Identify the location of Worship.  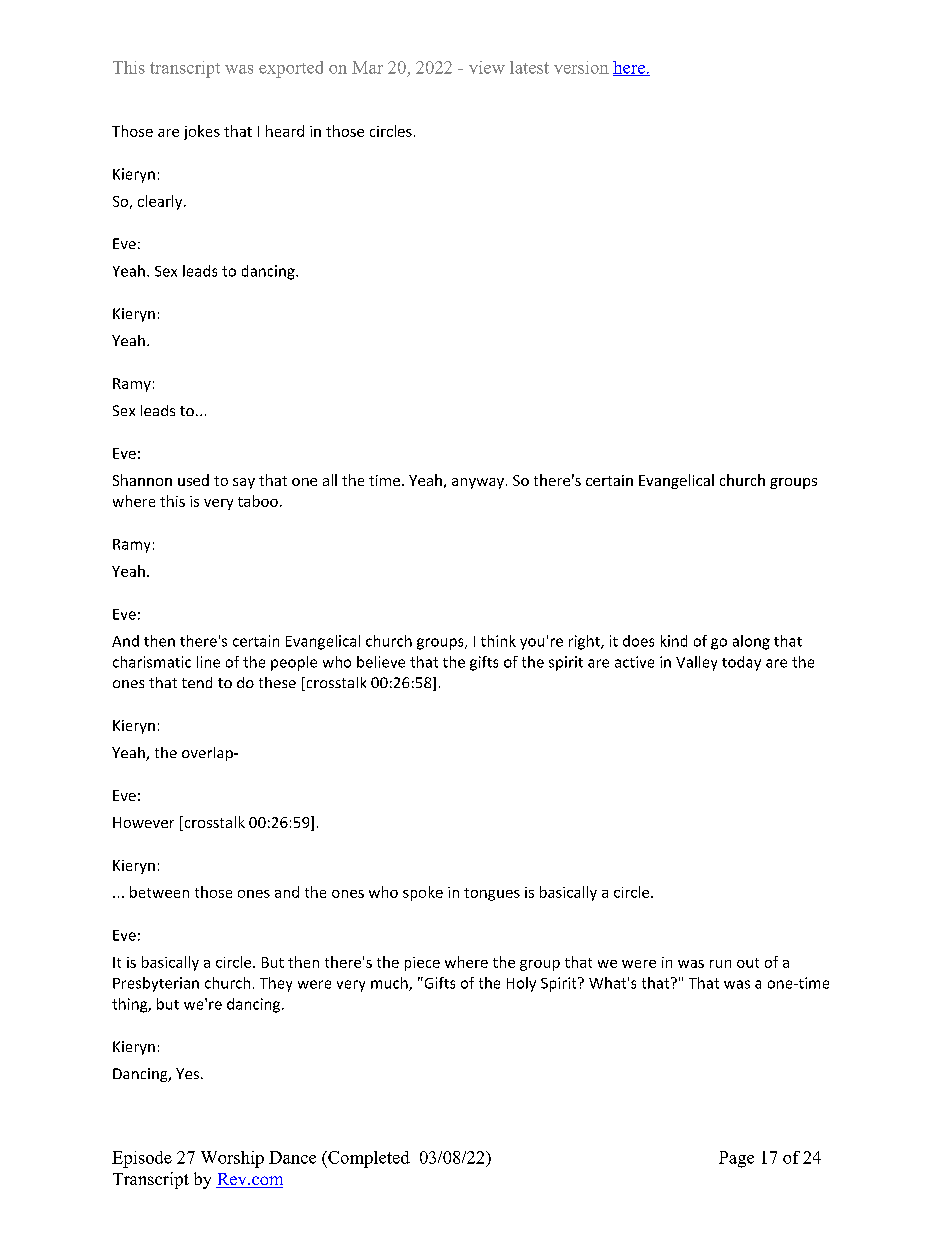
(232, 1159).
